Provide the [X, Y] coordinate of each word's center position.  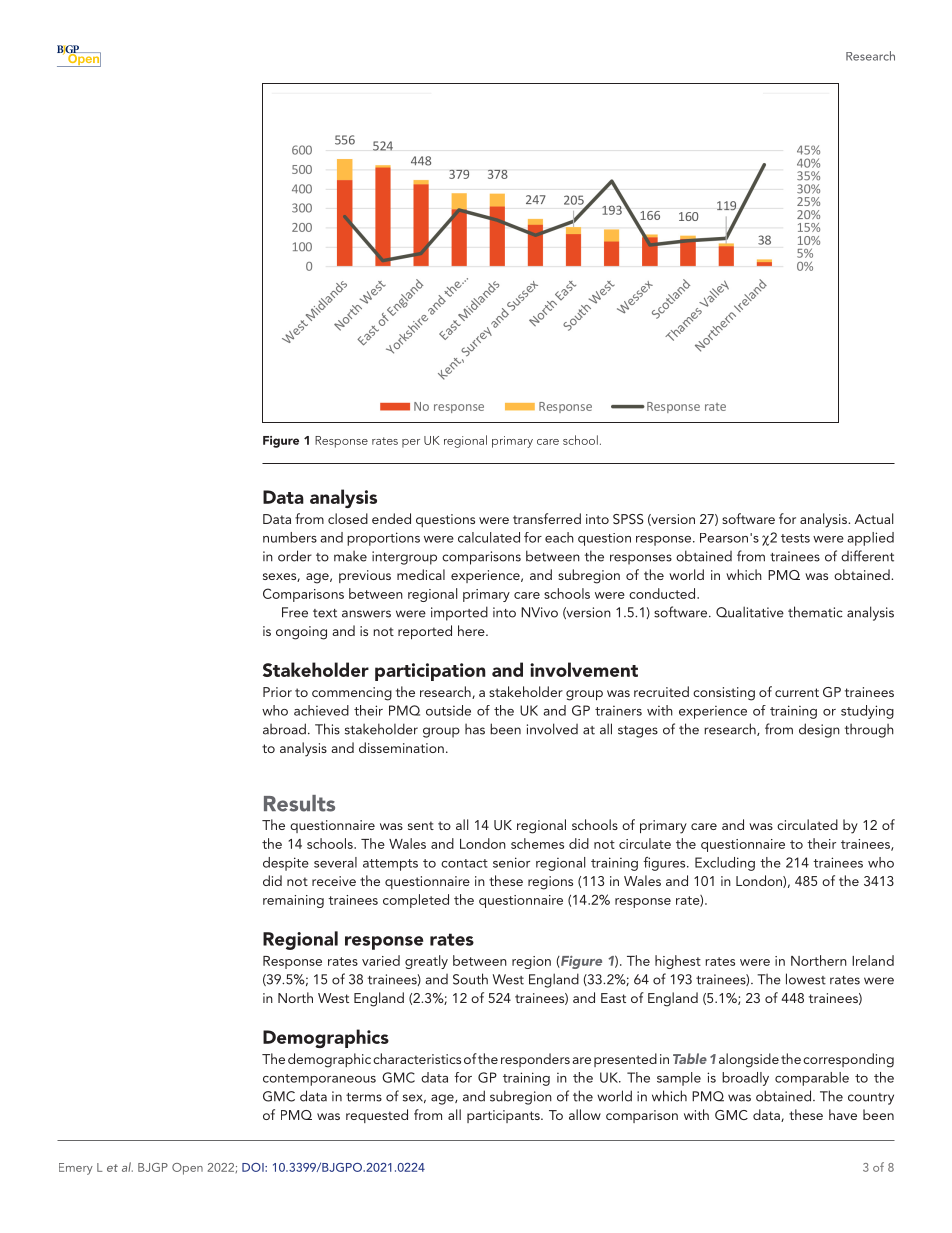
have [843, 1114]
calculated [489, 537]
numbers [290, 537]
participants [504, 1116]
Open [187, 1169]
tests [795, 538]
